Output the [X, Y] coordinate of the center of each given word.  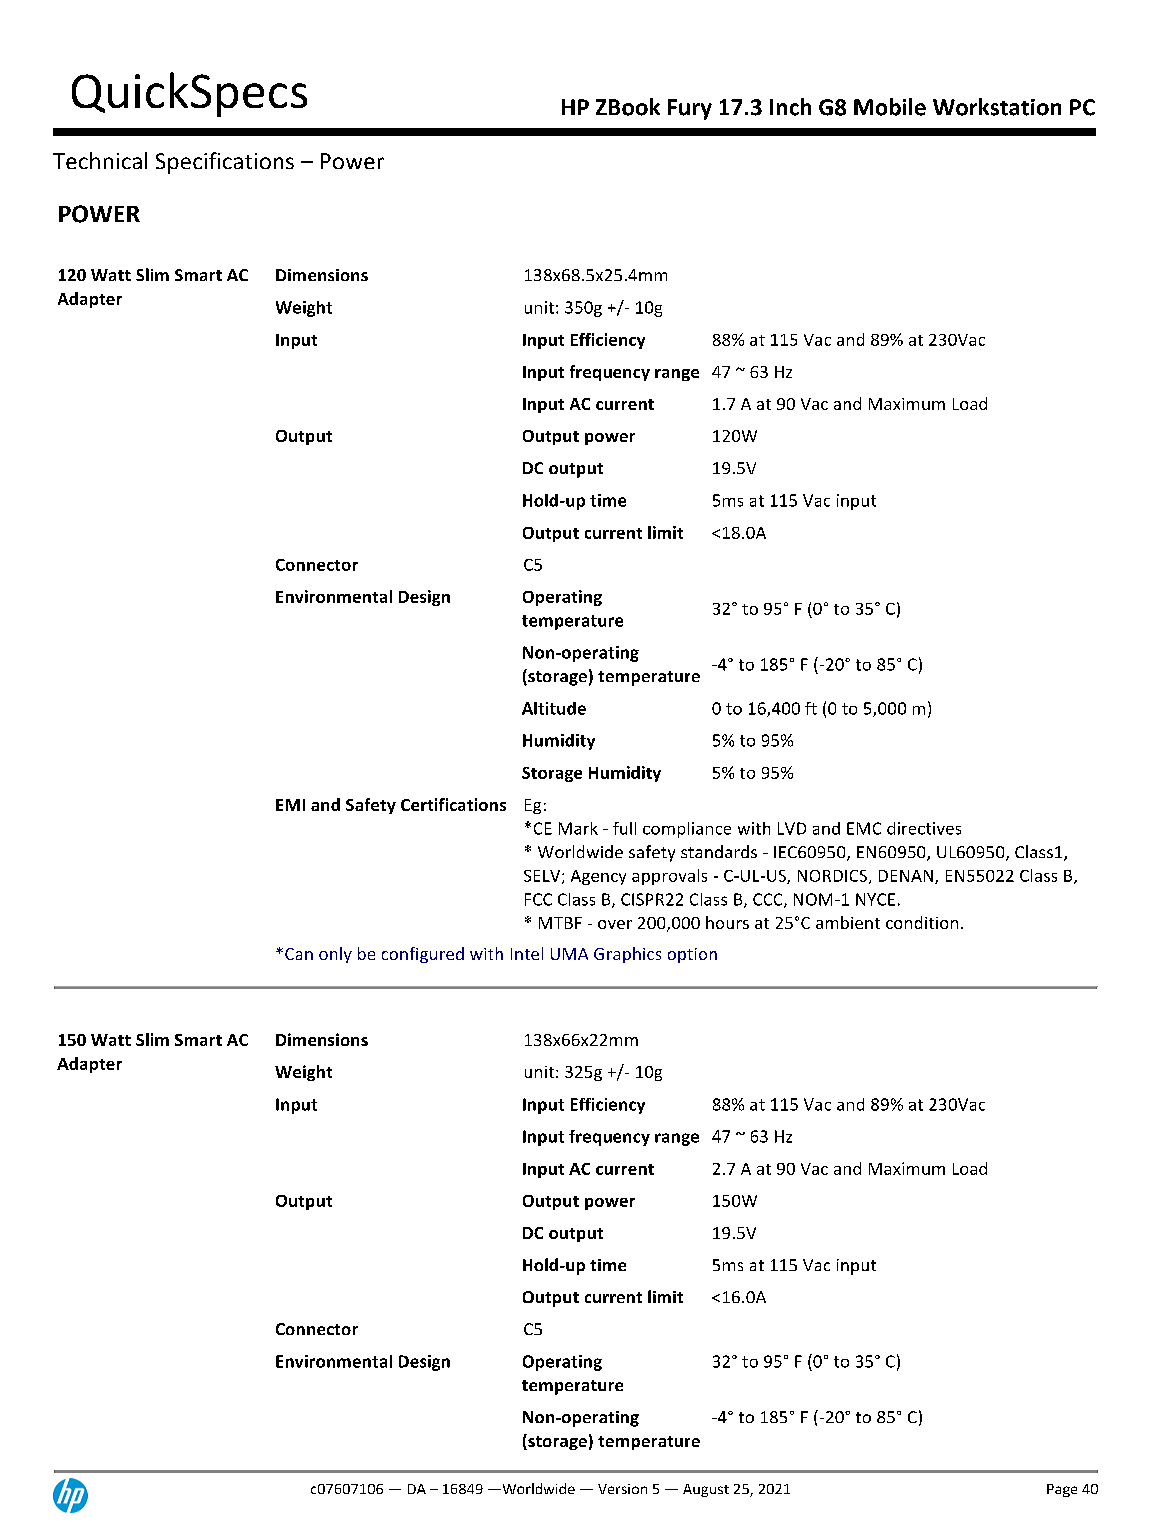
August [706, 1490]
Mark [578, 828]
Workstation [997, 107]
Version [622, 1489]
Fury [690, 109]
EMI [290, 805]
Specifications [225, 163]
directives [924, 828]
